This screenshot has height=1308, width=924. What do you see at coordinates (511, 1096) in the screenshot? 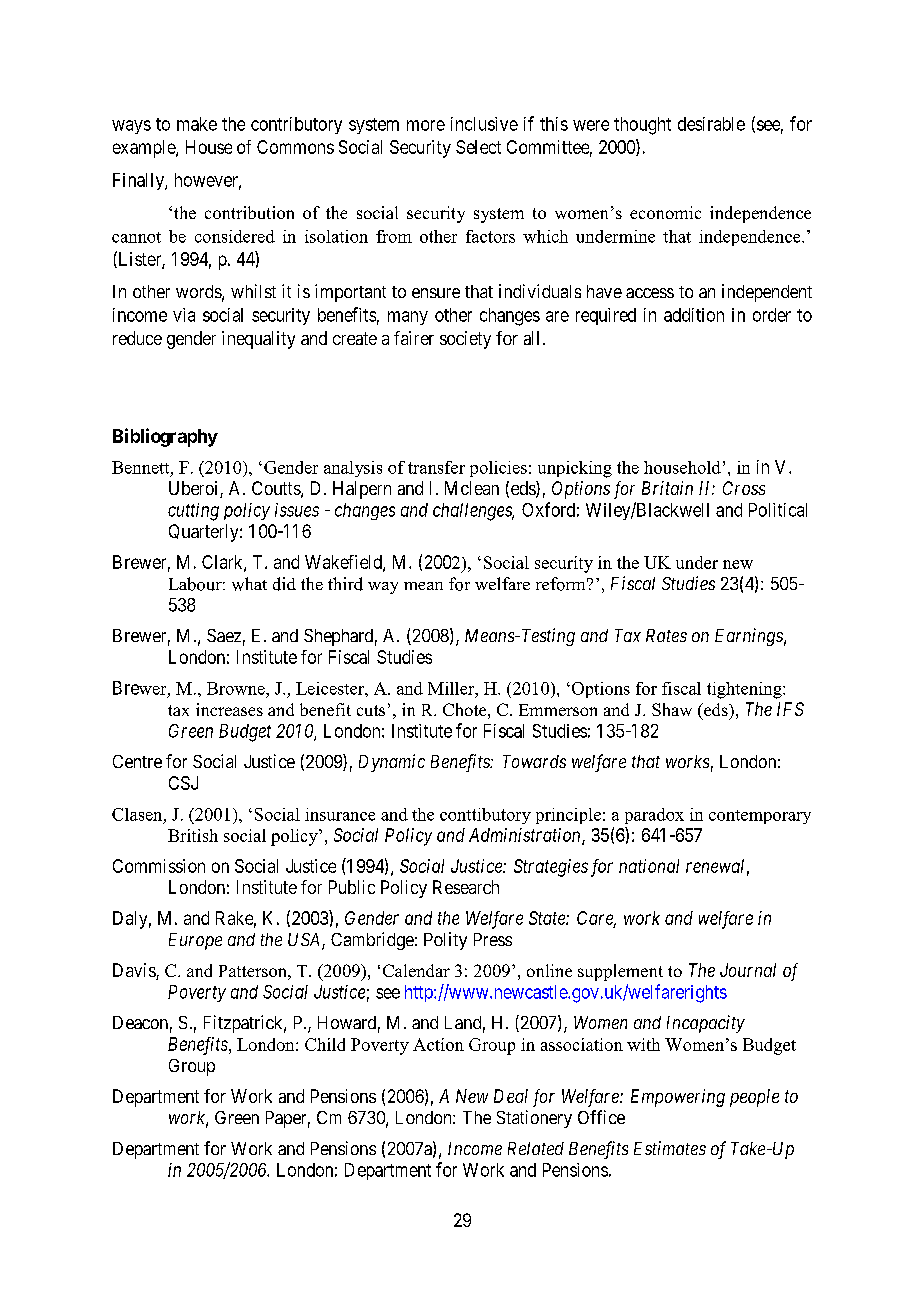
I see `Deal` at bounding box center [511, 1096].
